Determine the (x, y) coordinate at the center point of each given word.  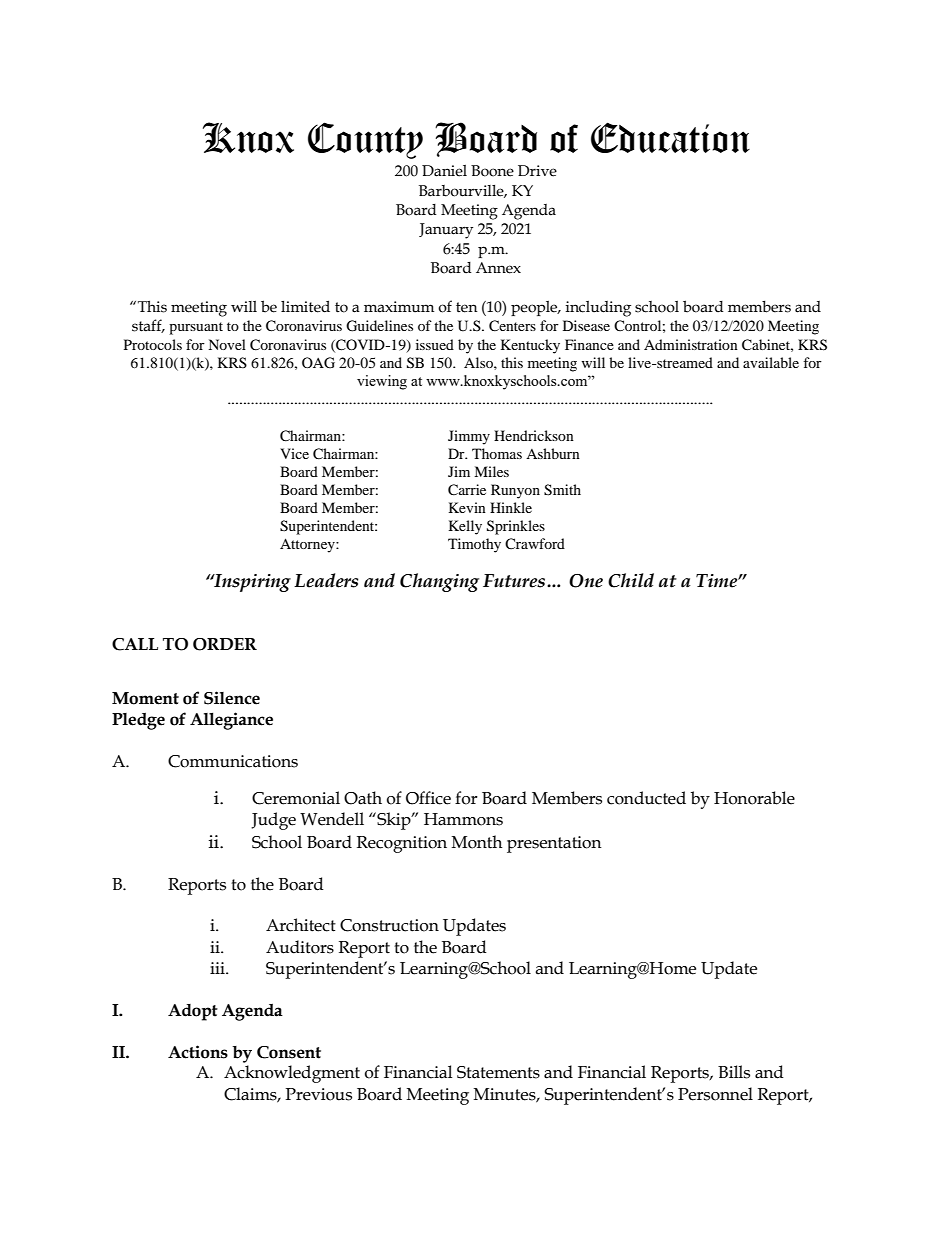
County (365, 140)
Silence (232, 698)
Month (477, 842)
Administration (691, 344)
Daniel (444, 171)
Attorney (308, 545)
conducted (646, 798)
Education (670, 137)
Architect (301, 925)
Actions (198, 1052)
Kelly (465, 527)
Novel (227, 344)
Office (428, 798)
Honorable (754, 798)
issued (435, 344)
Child (631, 580)
